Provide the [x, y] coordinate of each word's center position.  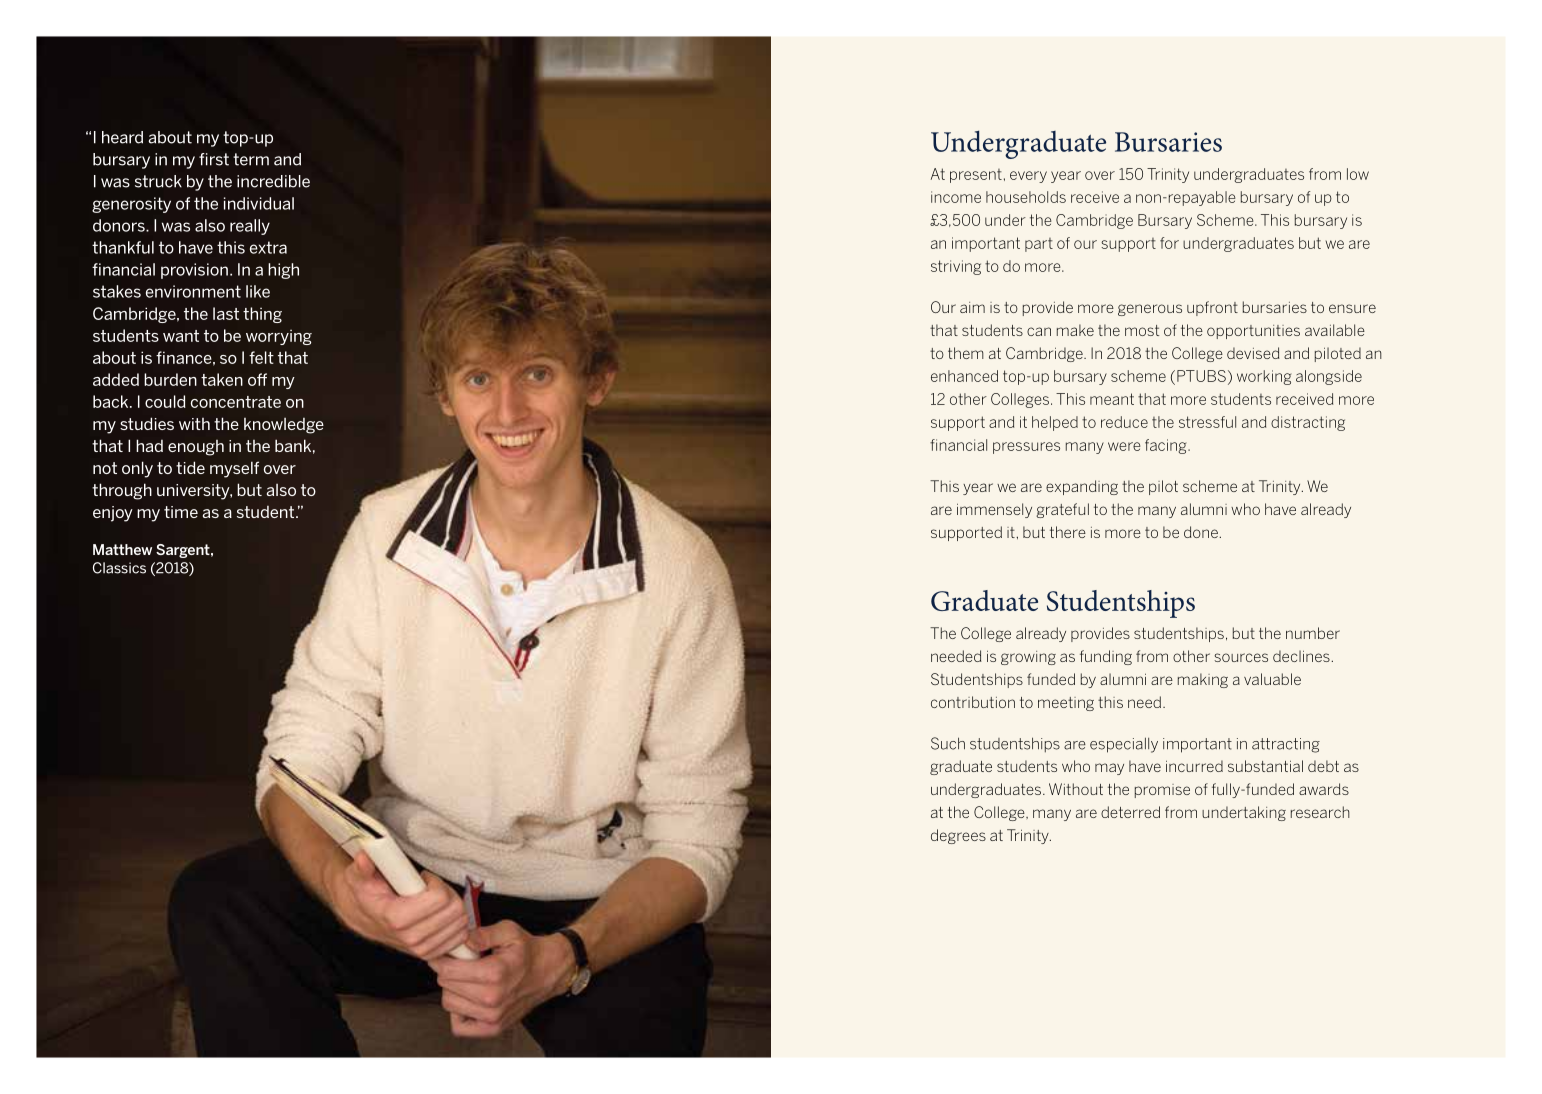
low [1358, 174]
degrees [958, 836]
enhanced [964, 376]
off [257, 379]
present [976, 176]
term [251, 159]
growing [1028, 658]
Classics [119, 568]
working [1264, 377]
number [1313, 633]
